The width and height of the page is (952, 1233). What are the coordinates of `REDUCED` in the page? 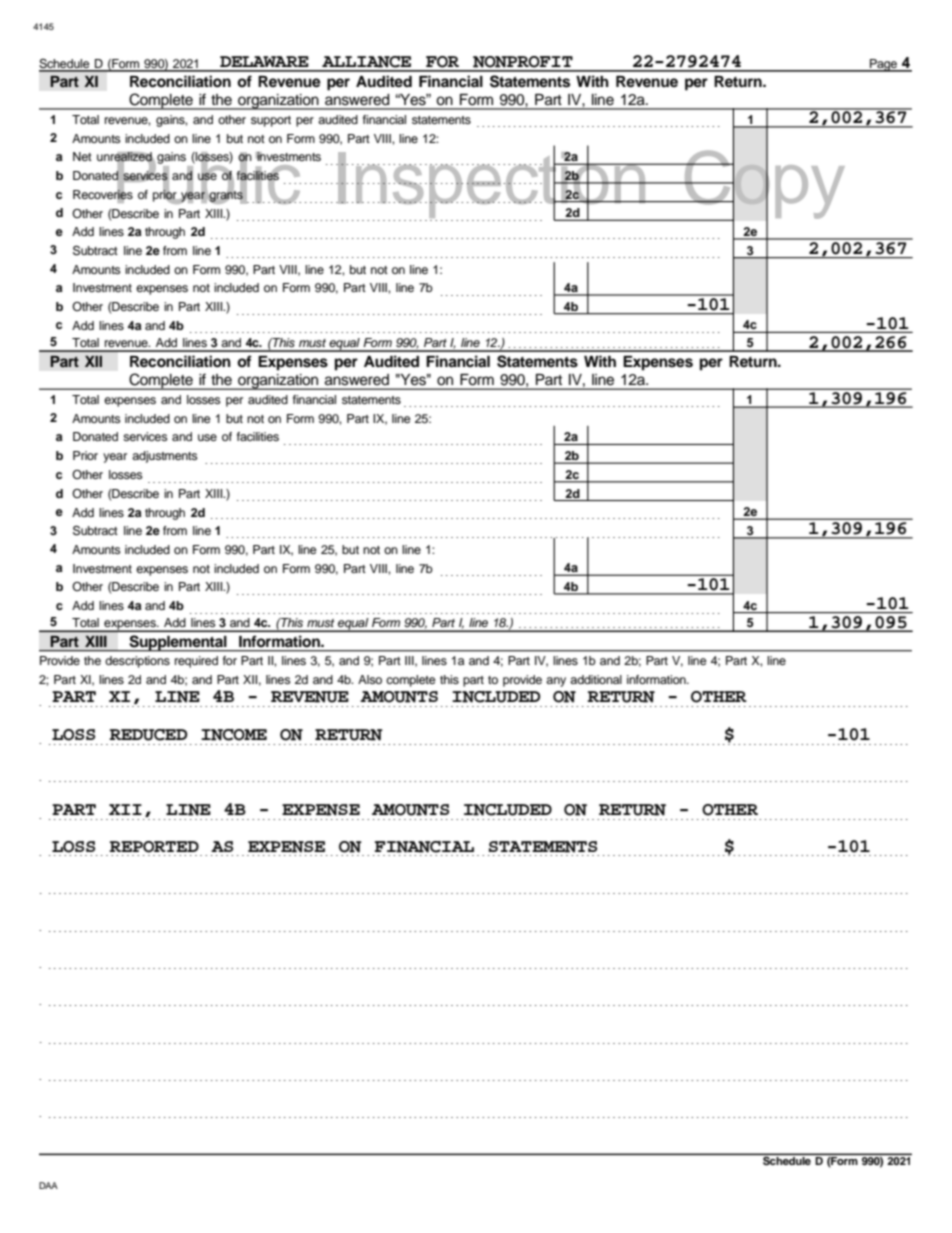 It's located at (148, 735).
